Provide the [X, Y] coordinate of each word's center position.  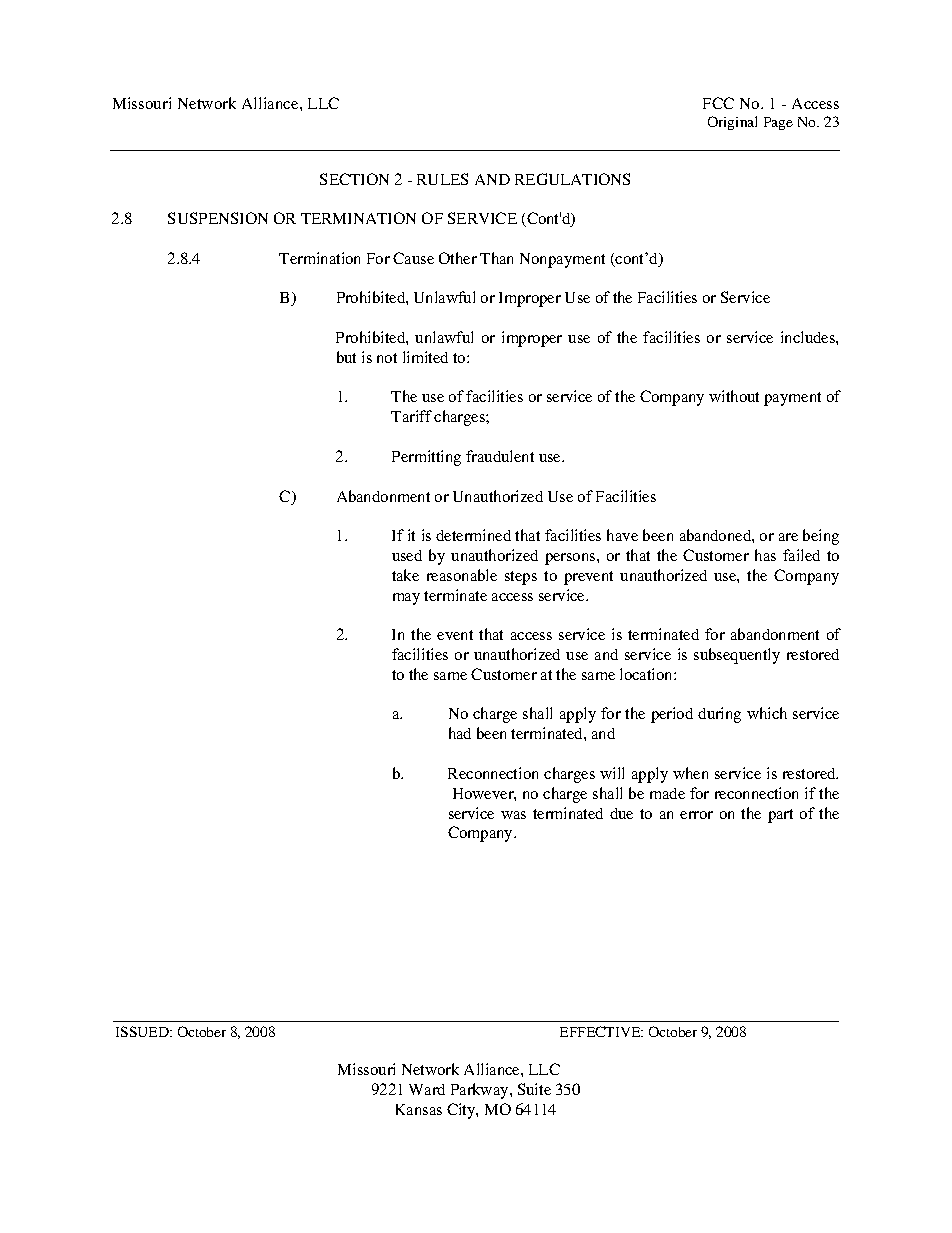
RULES [442, 179]
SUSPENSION [218, 218]
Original [732, 123]
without [734, 396]
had [460, 733]
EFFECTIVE [601, 1031]
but [346, 357]
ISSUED [143, 1031]
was [513, 815]
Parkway [481, 1091]
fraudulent [500, 456]
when [690, 773]
